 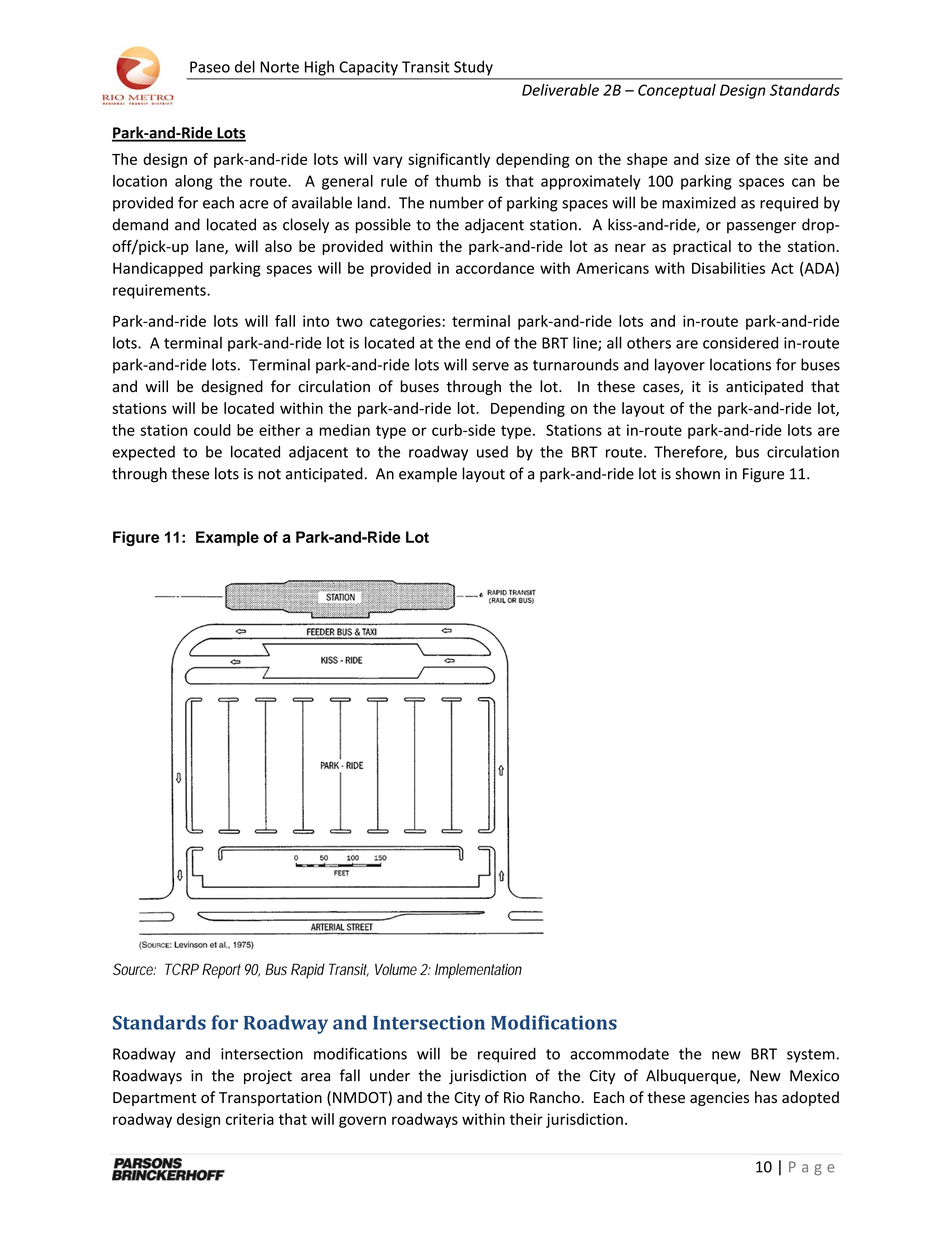 What do you see at coordinates (811, 1056) in the screenshot?
I see `system` at bounding box center [811, 1056].
